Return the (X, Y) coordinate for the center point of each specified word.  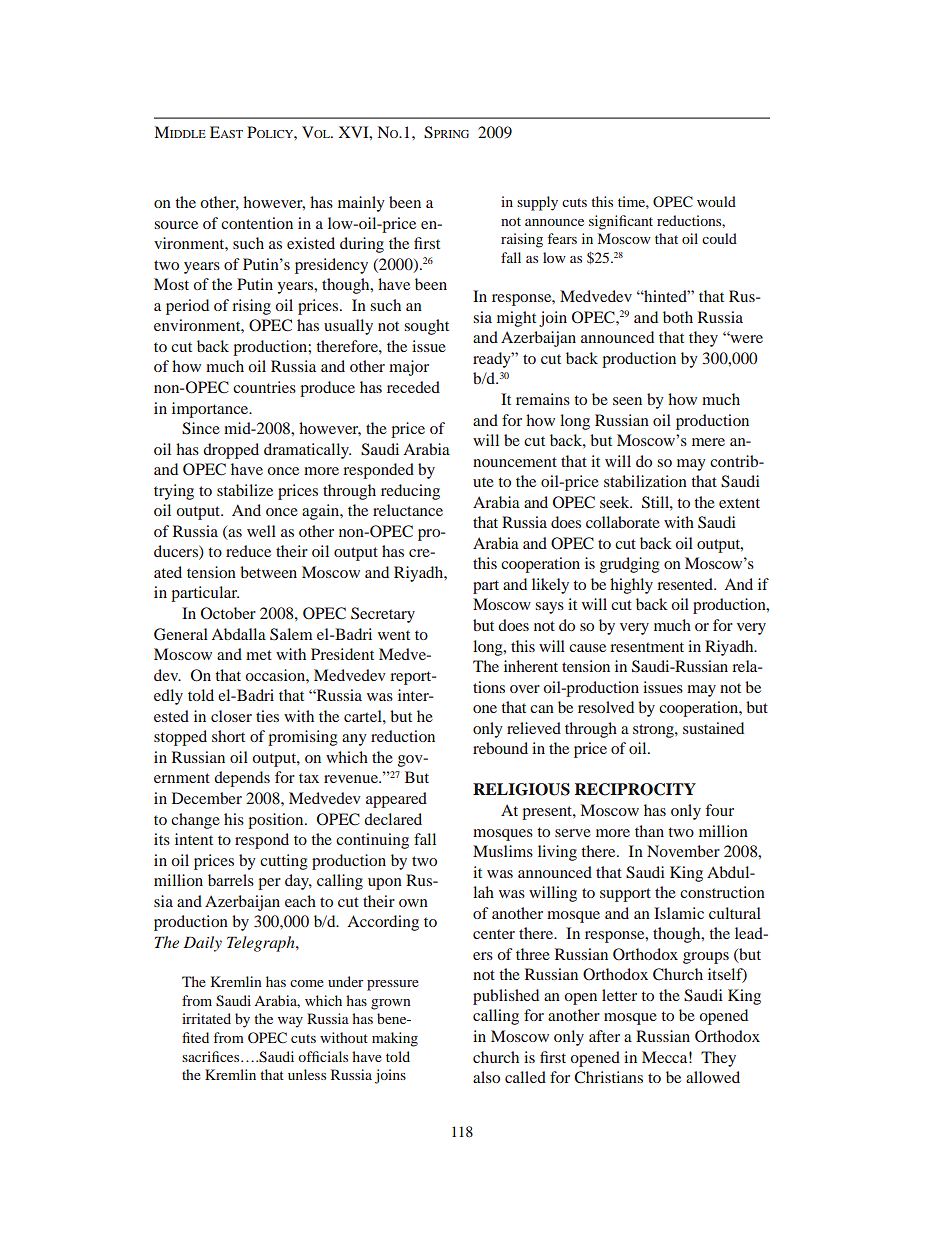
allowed (713, 1077)
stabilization (645, 481)
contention (257, 223)
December (207, 798)
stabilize (245, 490)
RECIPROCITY (635, 789)
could (719, 238)
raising (522, 240)
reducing (410, 492)
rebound (500, 748)
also (486, 1077)
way (290, 1022)
